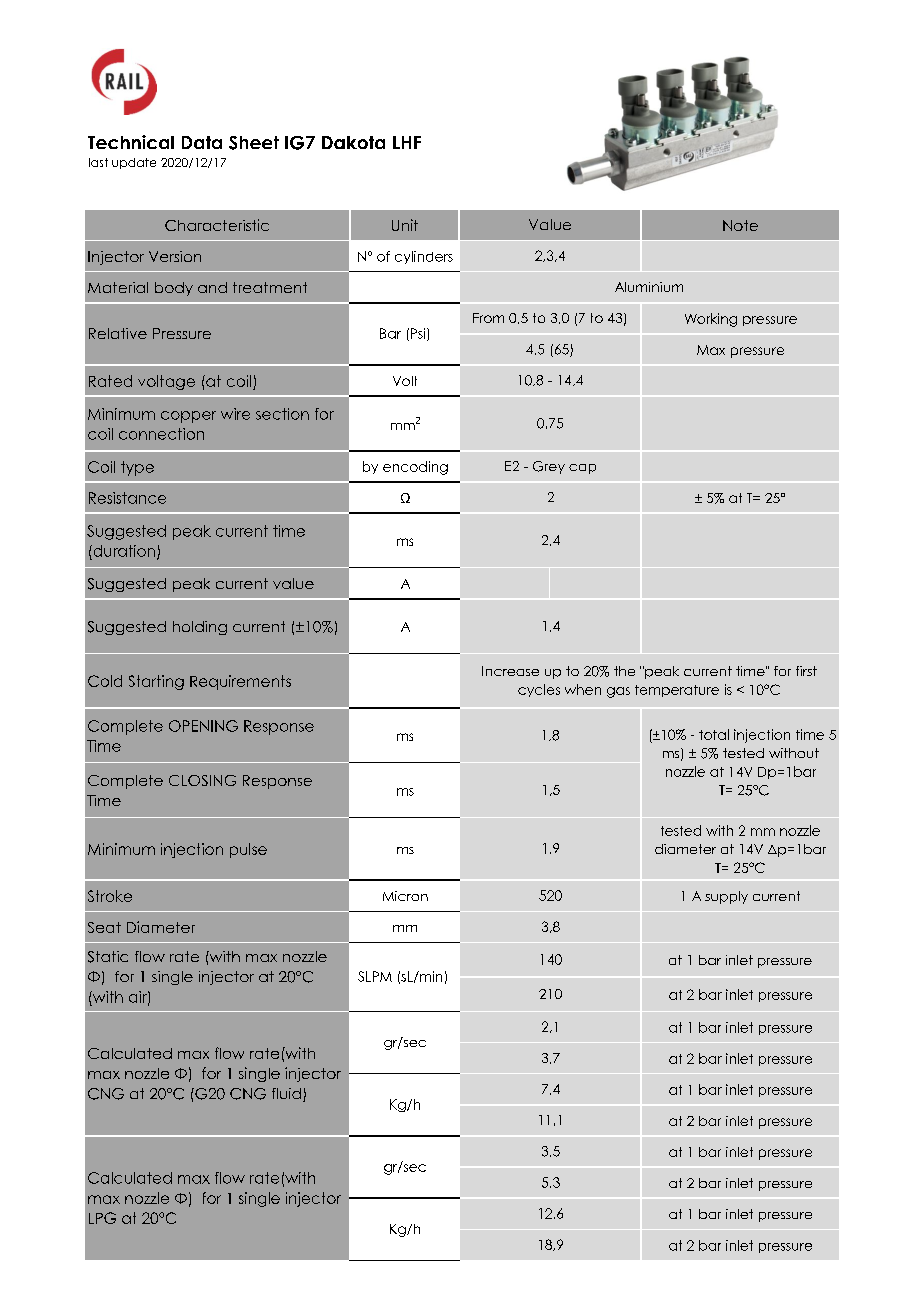 The width and height of the document is (924, 1308). What do you see at coordinates (582, 469) in the document?
I see `cap` at bounding box center [582, 469].
